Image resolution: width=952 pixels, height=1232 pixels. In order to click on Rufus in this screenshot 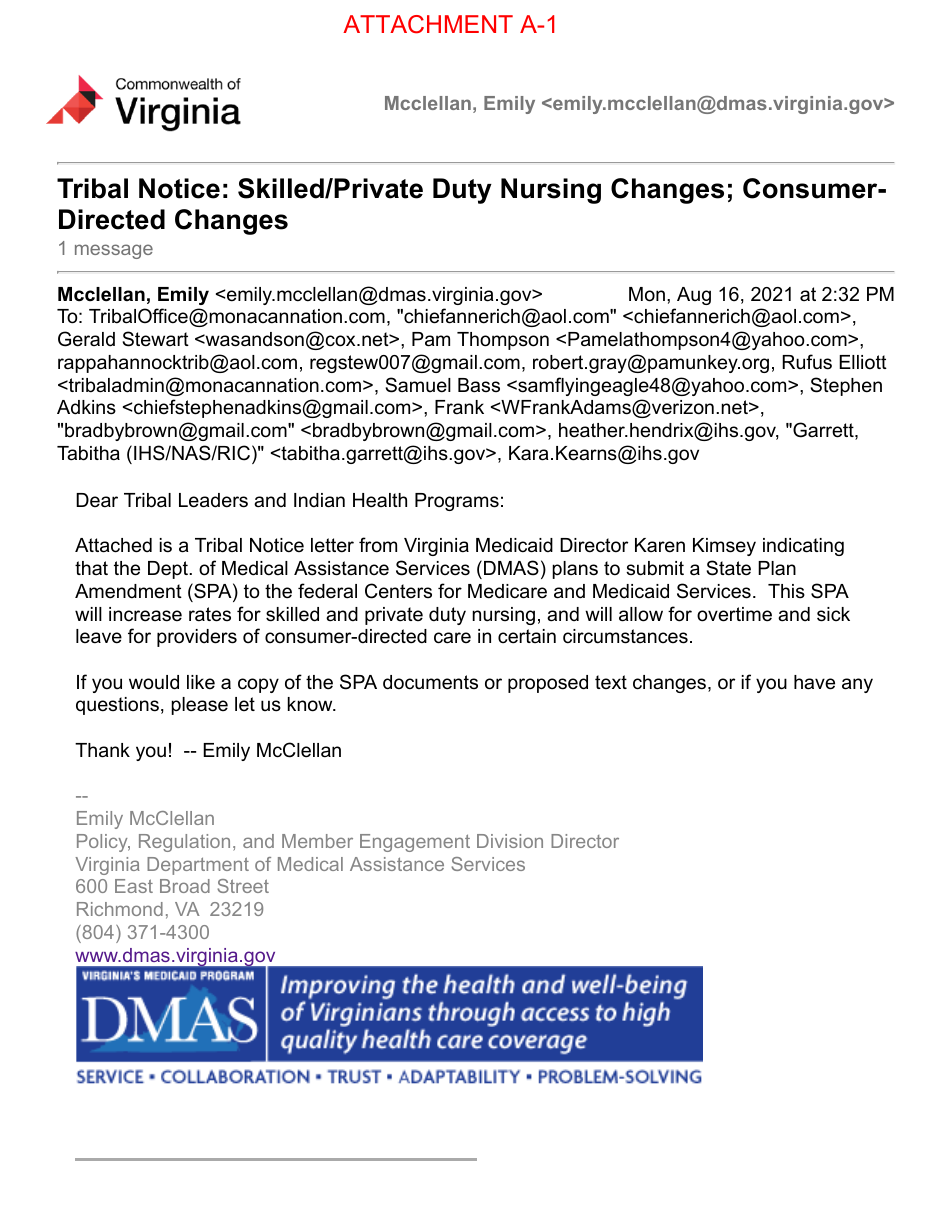, I will do `click(807, 362)`.
